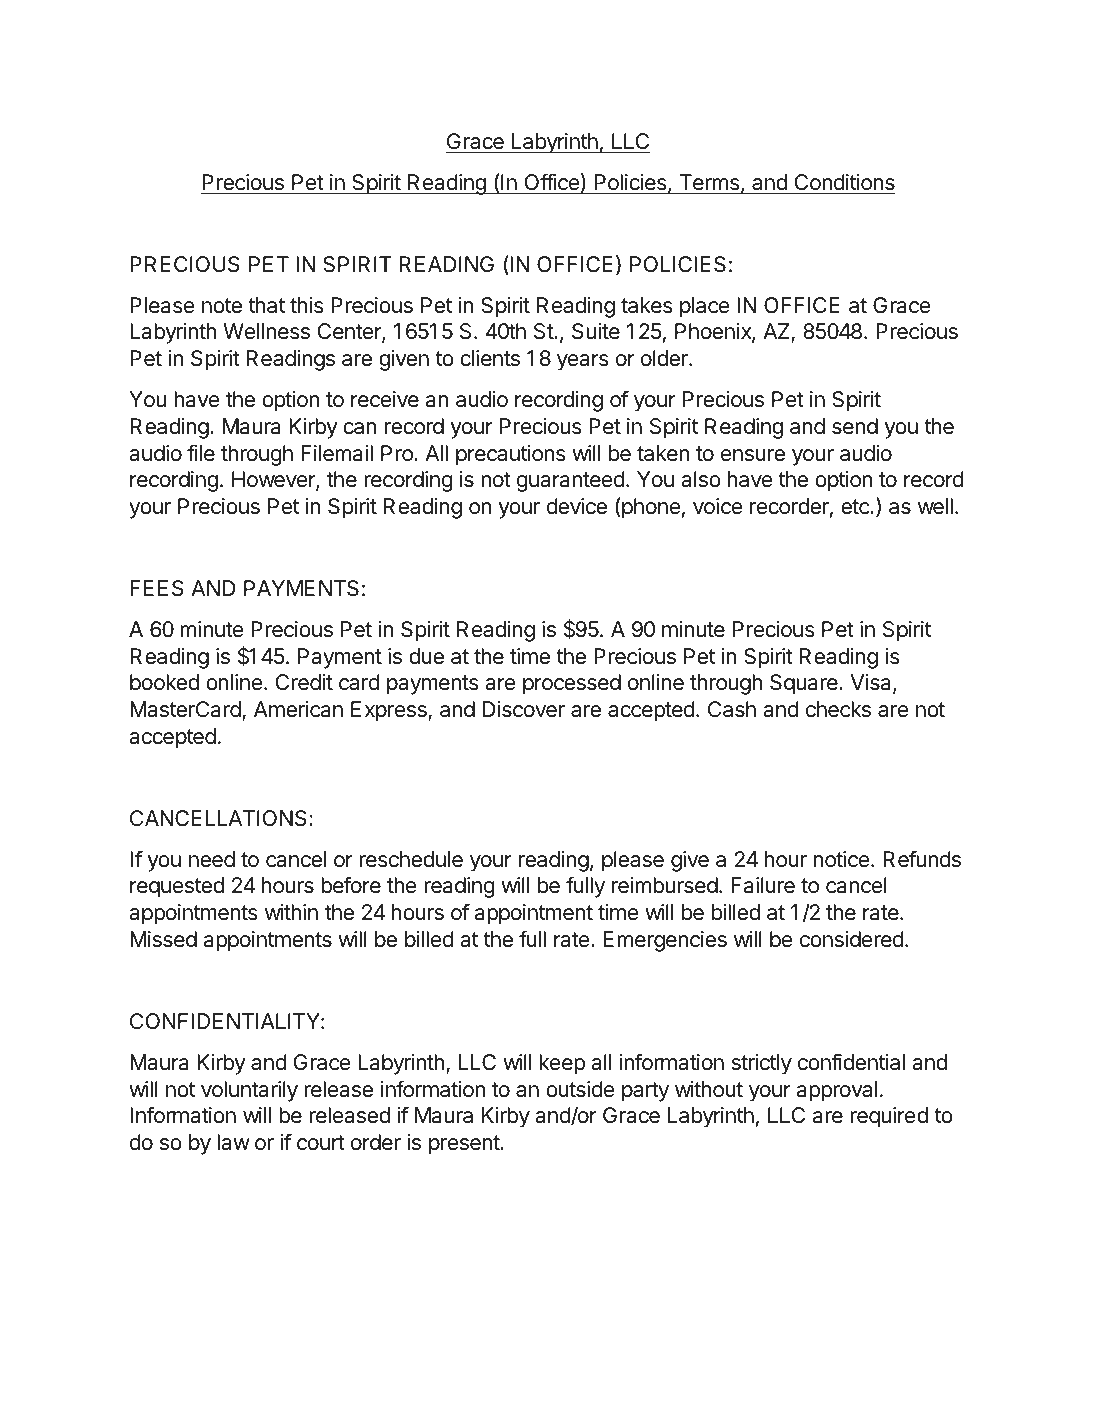 The image size is (1096, 1419). Describe the element at coordinates (266, 305) in the screenshot. I see `that` at that location.
